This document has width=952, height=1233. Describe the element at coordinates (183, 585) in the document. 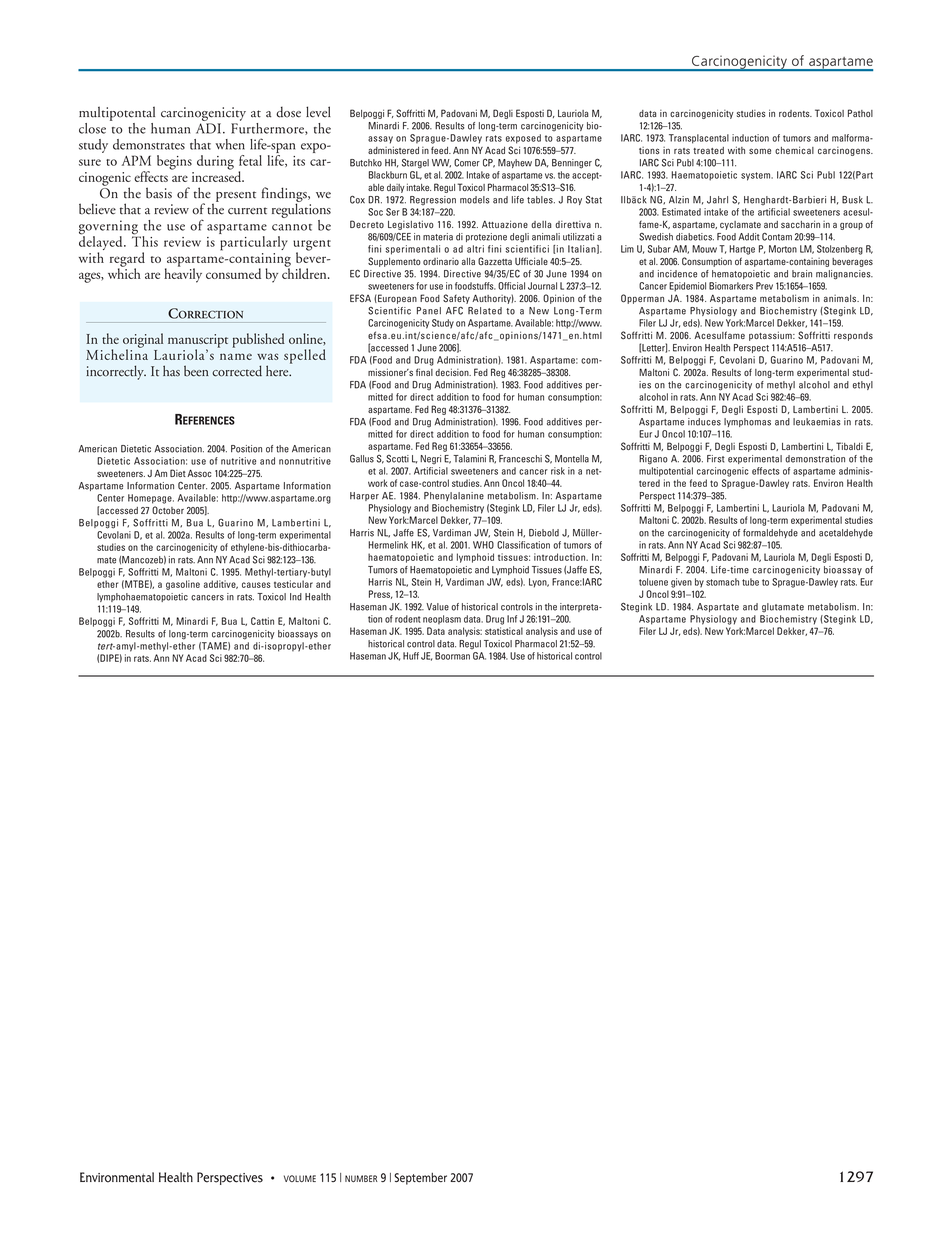

I see `gasoline` at that location.
